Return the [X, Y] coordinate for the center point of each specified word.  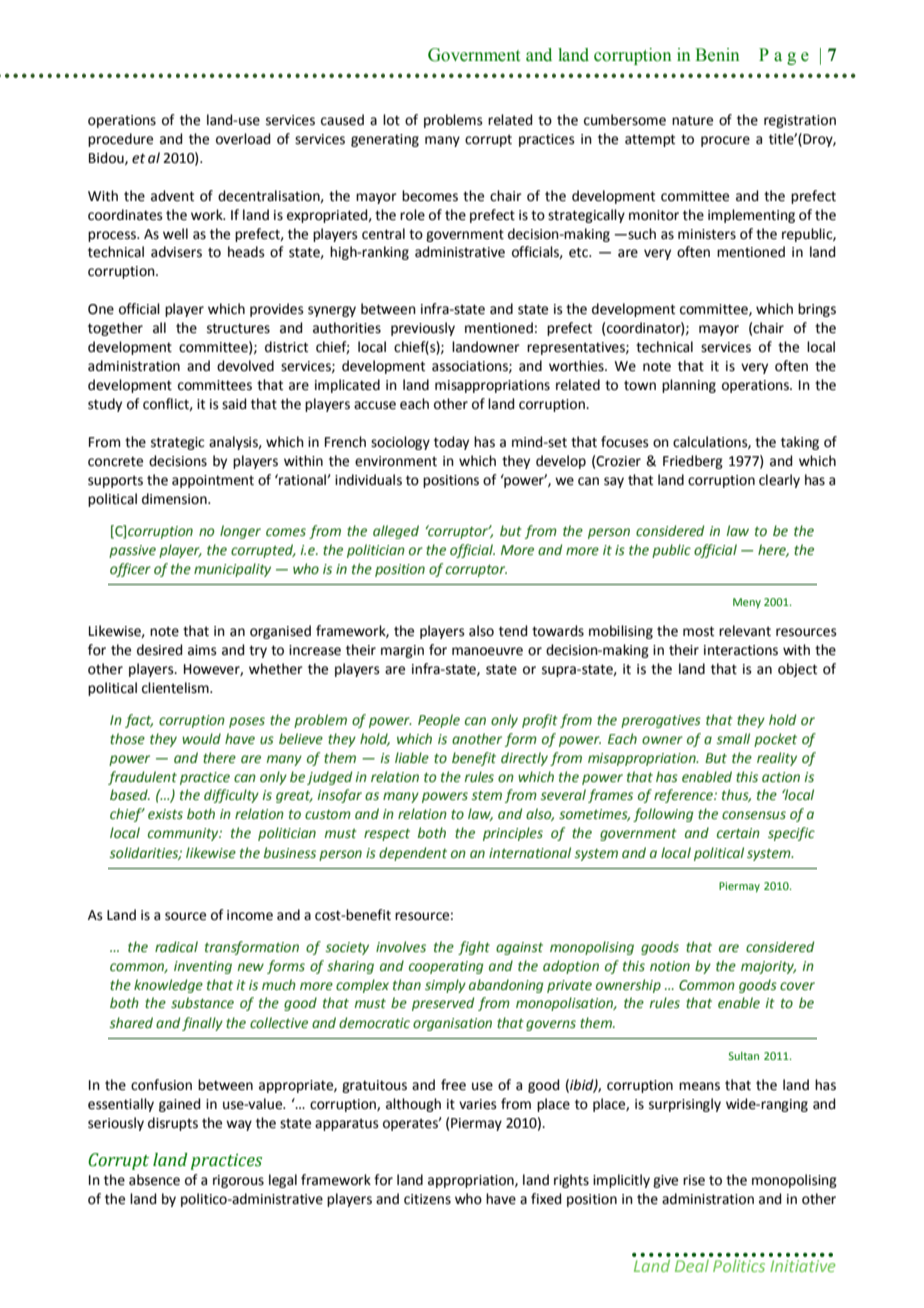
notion [670, 966]
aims [202, 650]
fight [474, 948]
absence [154, 1180]
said [234, 404]
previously [423, 329]
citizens [427, 1199]
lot [391, 120]
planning [689, 386]
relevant [745, 631]
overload [243, 139]
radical [176, 947]
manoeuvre [487, 651]
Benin [717, 55]
